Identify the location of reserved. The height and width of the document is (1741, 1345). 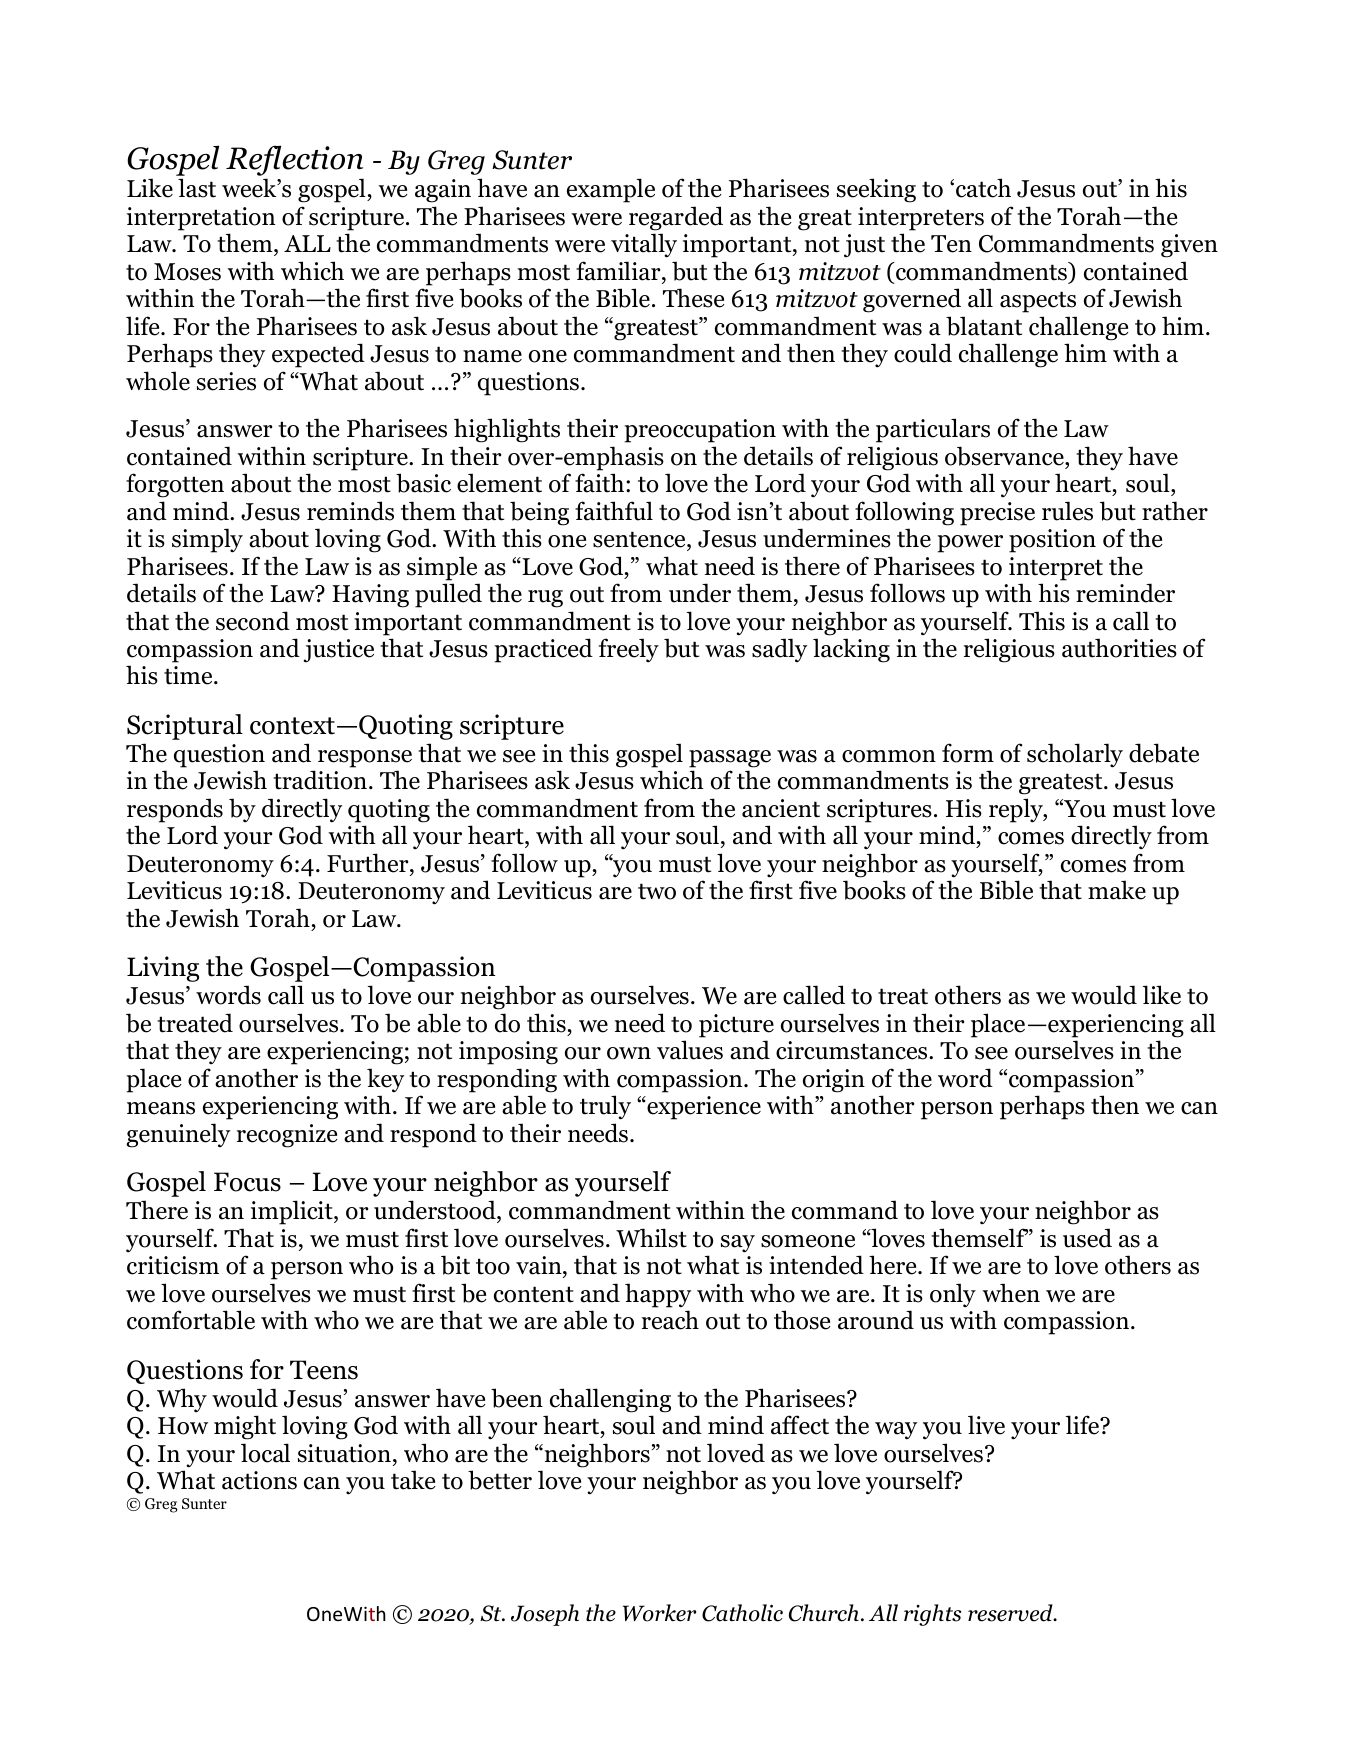
(1011, 1613).
